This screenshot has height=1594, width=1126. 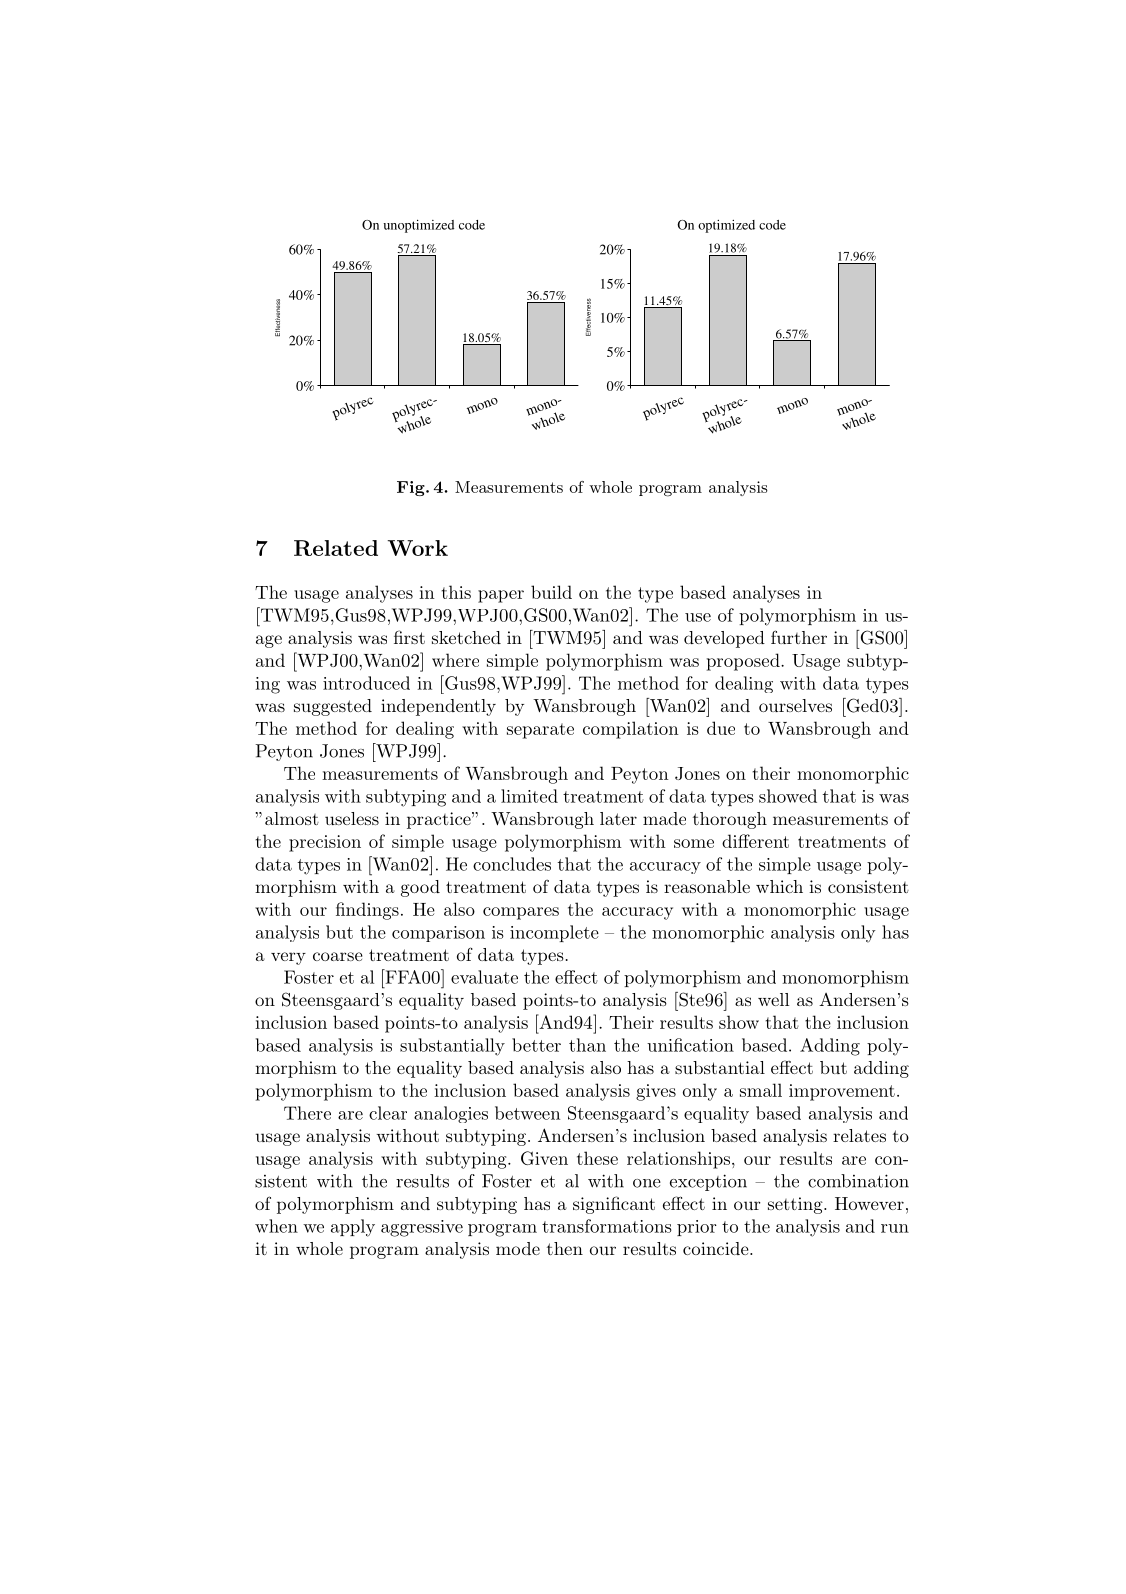 What do you see at coordinates (336, 548) in the screenshot?
I see `Related` at bounding box center [336, 548].
